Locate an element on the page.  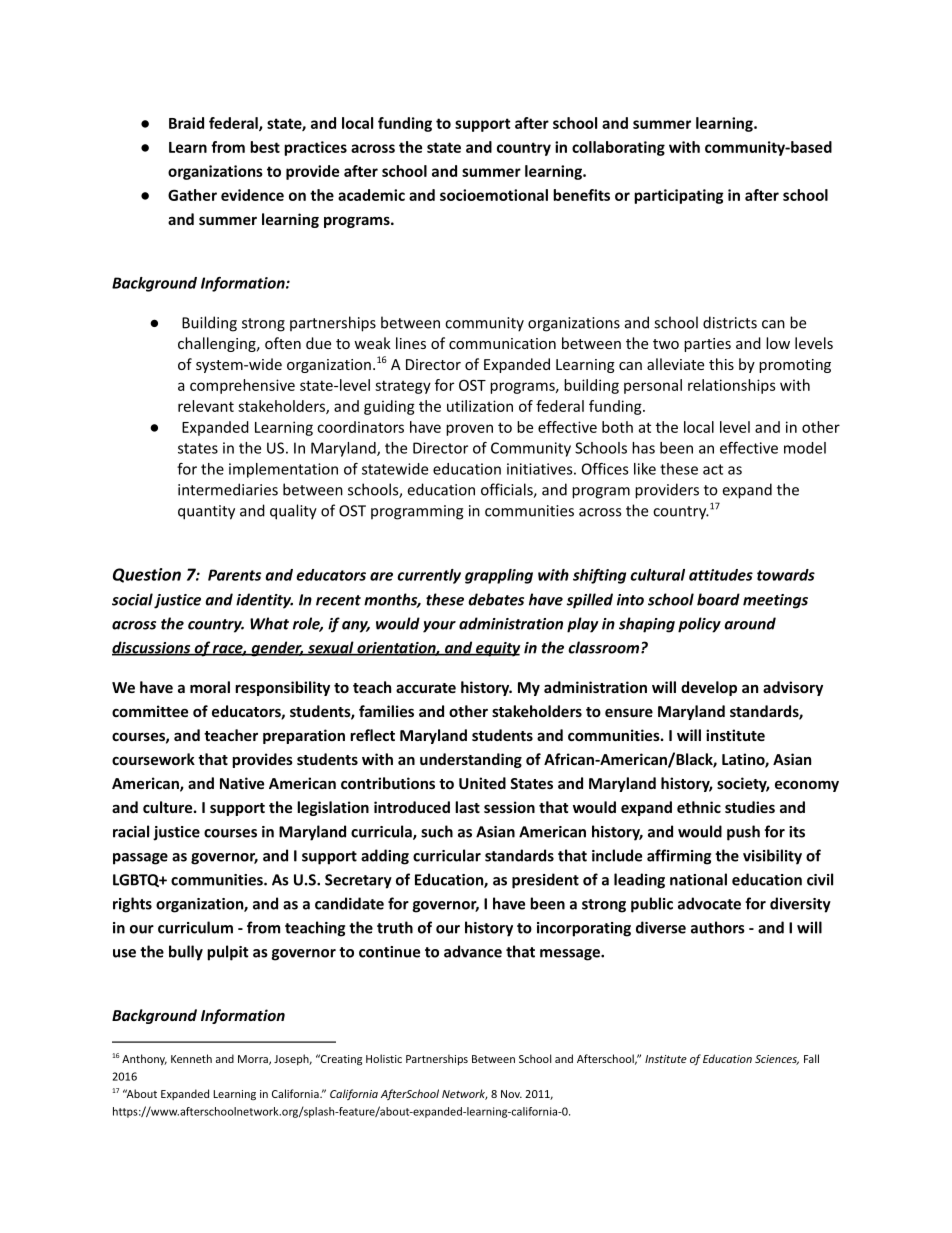
academic is located at coordinates (371, 195).
